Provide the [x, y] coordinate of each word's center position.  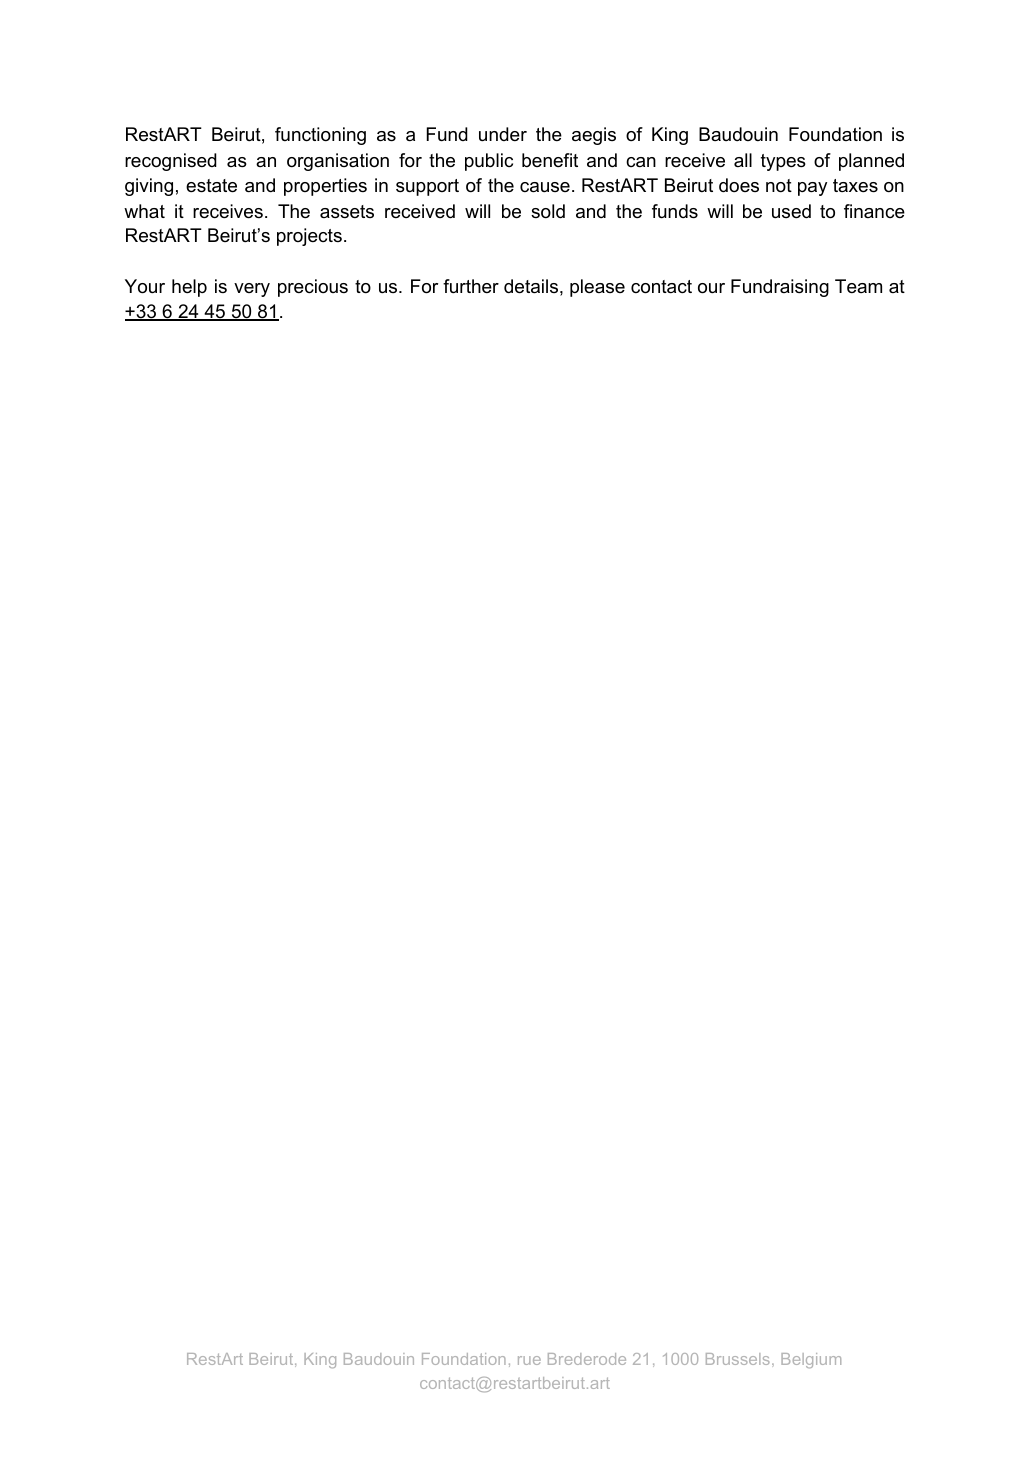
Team [858, 286]
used [791, 211]
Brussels [738, 1359]
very [252, 290]
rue [529, 1360]
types [783, 162]
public [489, 162]
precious [313, 288]
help [189, 288]
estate [211, 186]
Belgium [811, 1360]
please [597, 288]
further [471, 286]
